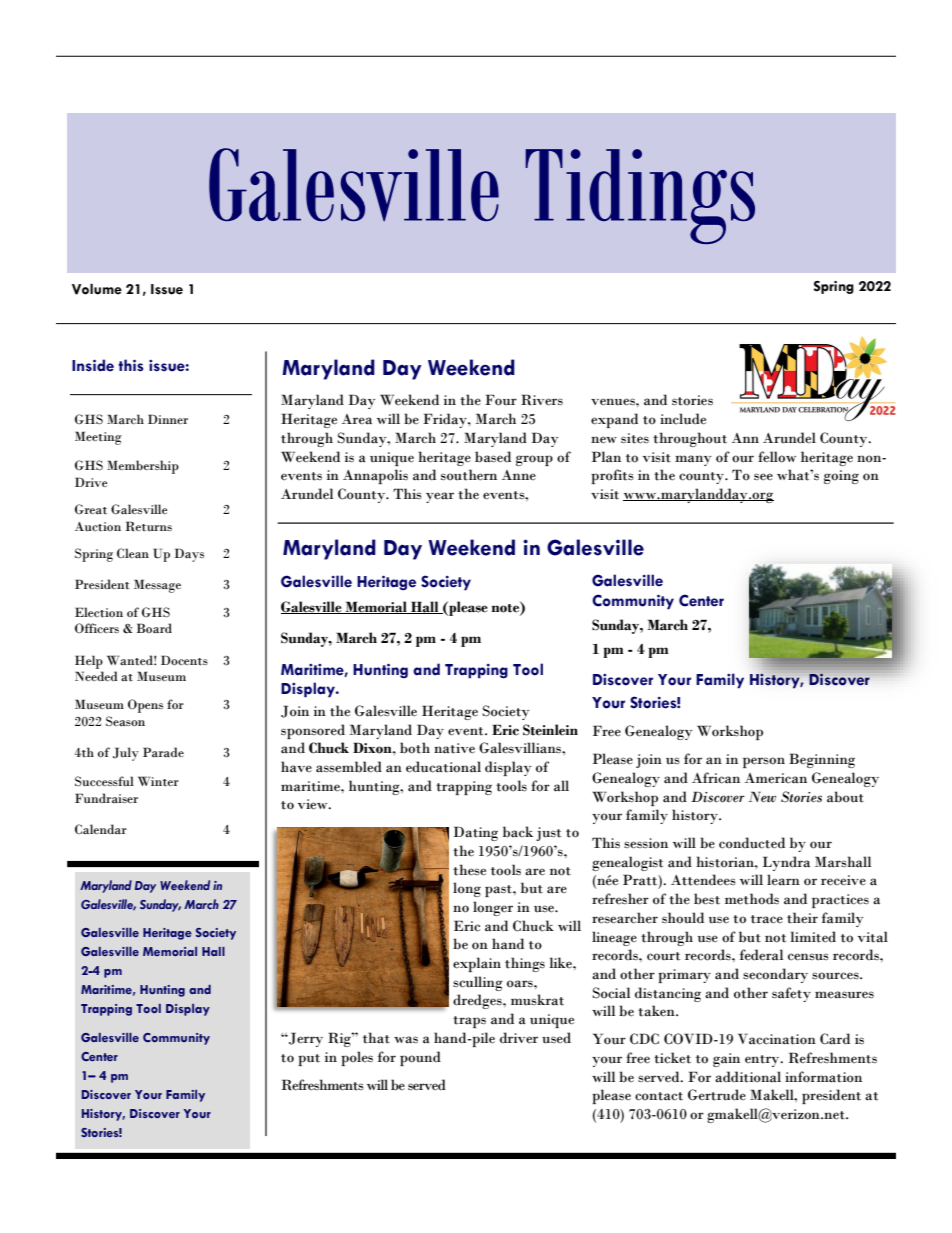 Image resolution: width=952 pixels, height=1233 pixels. Describe the element at coordinates (469, 870) in the image. I see `these` at that location.
